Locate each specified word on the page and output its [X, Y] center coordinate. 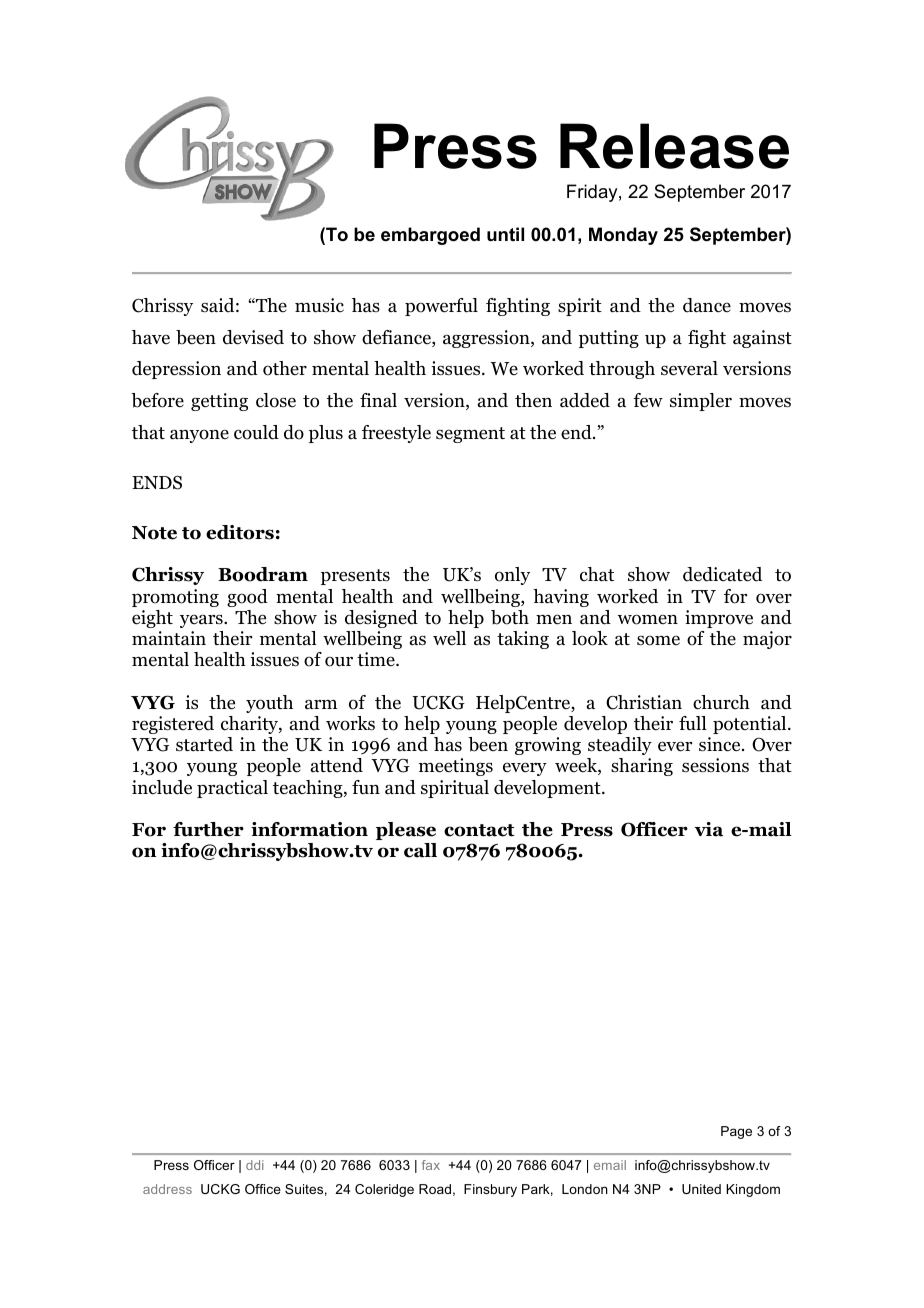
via [709, 829]
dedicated [722, 574]
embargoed [430, 236]
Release [674, 146]
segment [470, 435]
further [208, 829]
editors [240, 532]
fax [431, 1165]
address [167, 1189]
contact [479, 830]
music [319, 305]
